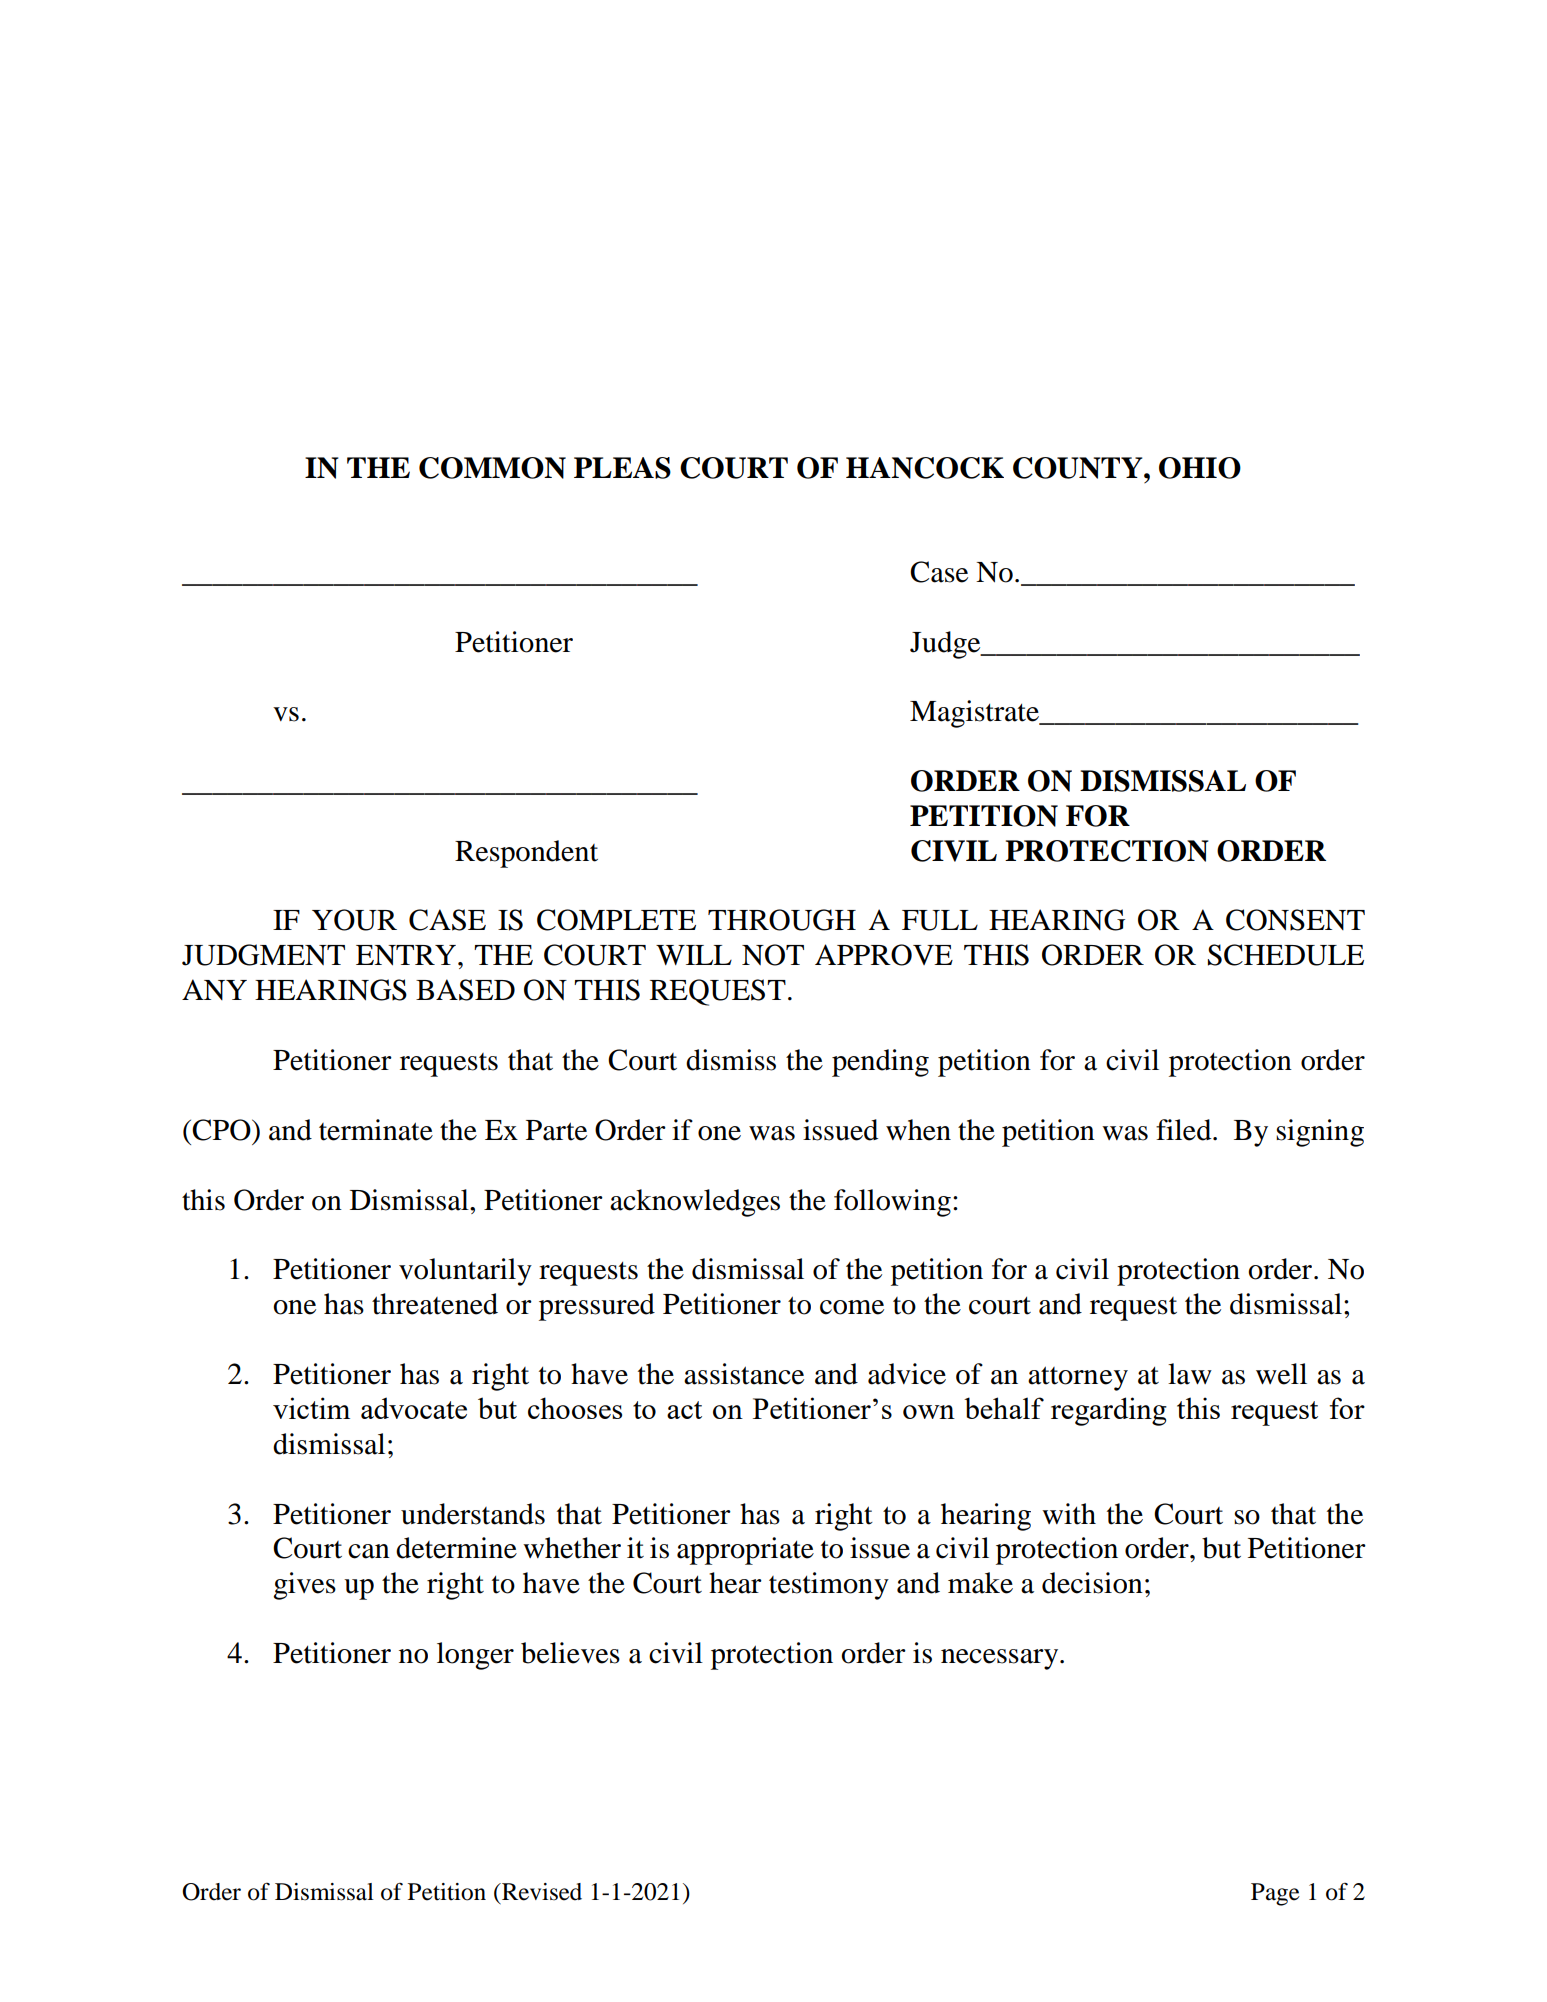  Describe the element at coordinates (369, 1551) in the document. I see `can` at that location.
